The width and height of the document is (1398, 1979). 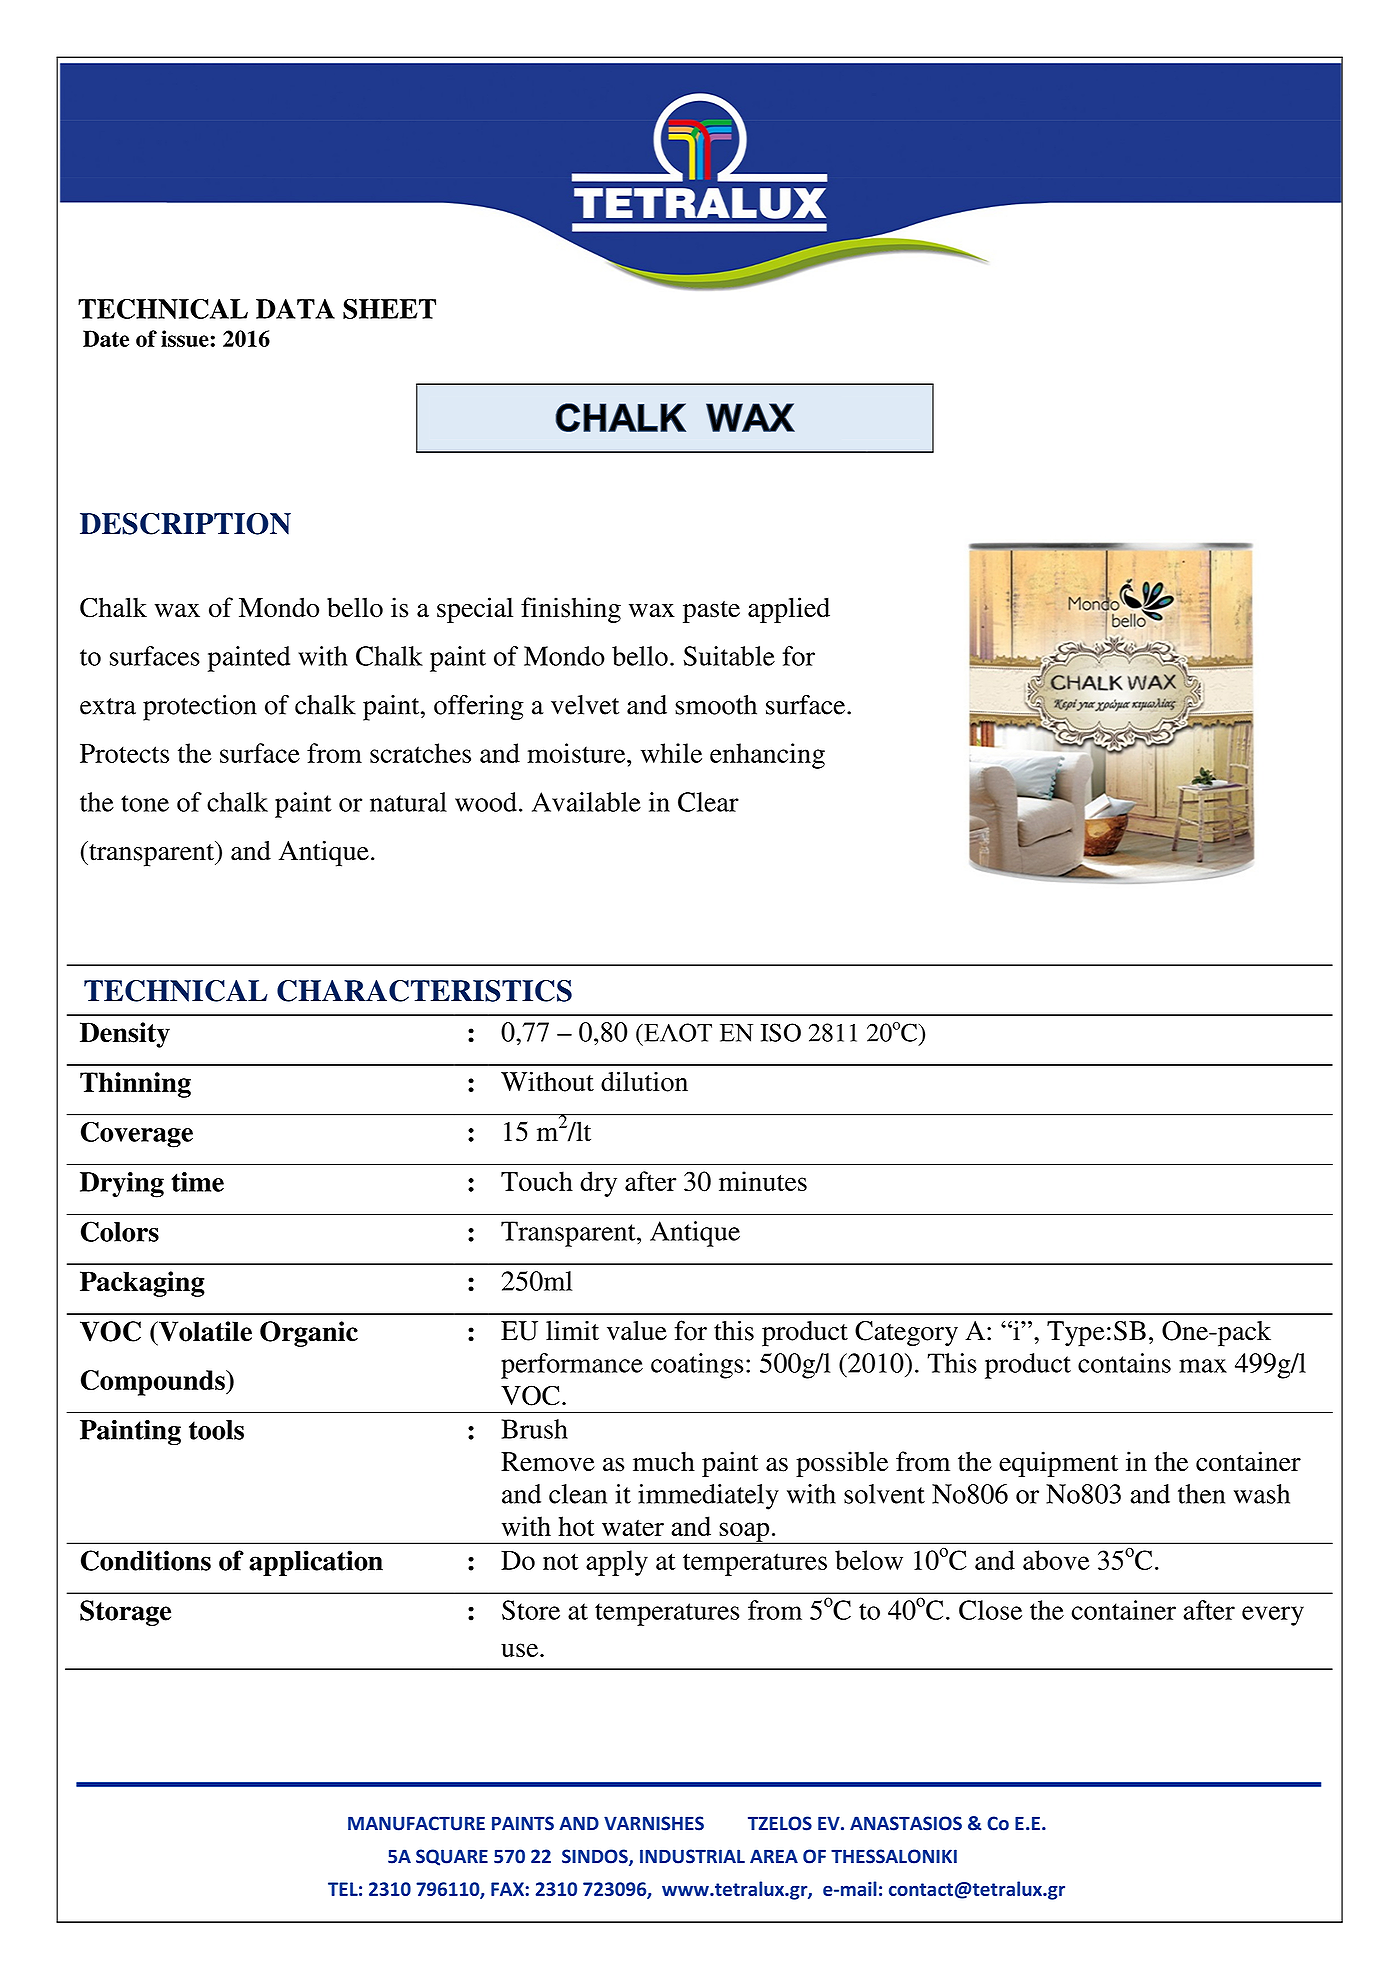 What do you see at coordinates (135, 1085) in the document?
I see `Thinning` at bounding box center [135, 1085].
